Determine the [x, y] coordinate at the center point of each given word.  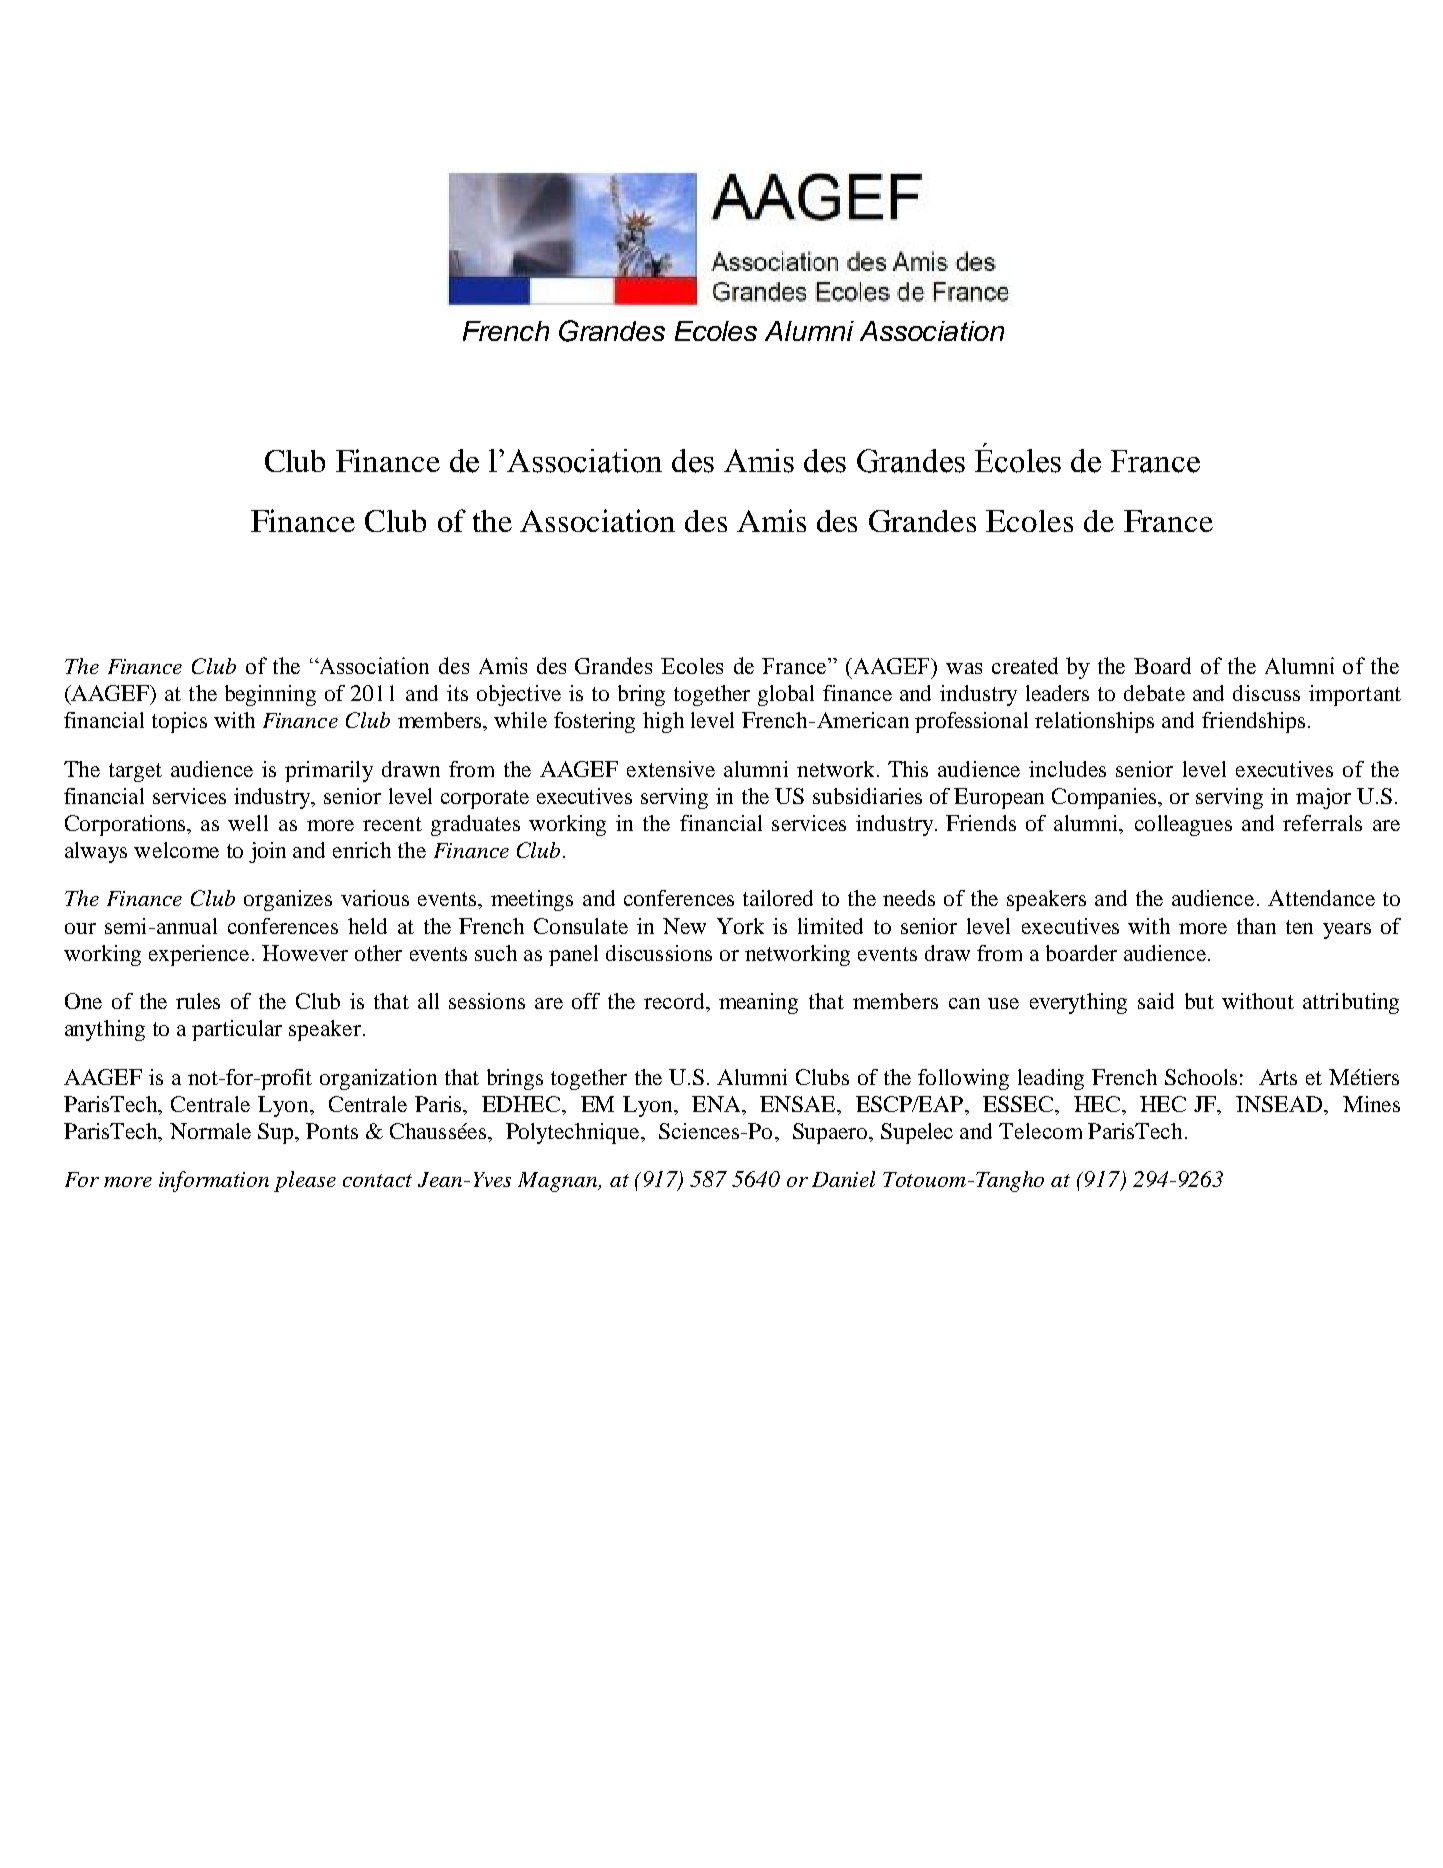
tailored [778, 898]
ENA [717, 1104]
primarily [329, 771]
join [267, 852]
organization [378, 1079]
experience [199, 955]
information [214, 1181]
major [1323, 798]
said [1156, 1001]
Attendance [1321, 898]
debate [1154, 693]
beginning [270, 695]
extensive [671, 769]
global [786, 695]
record [675, 1001]
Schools [1201, 1077]
